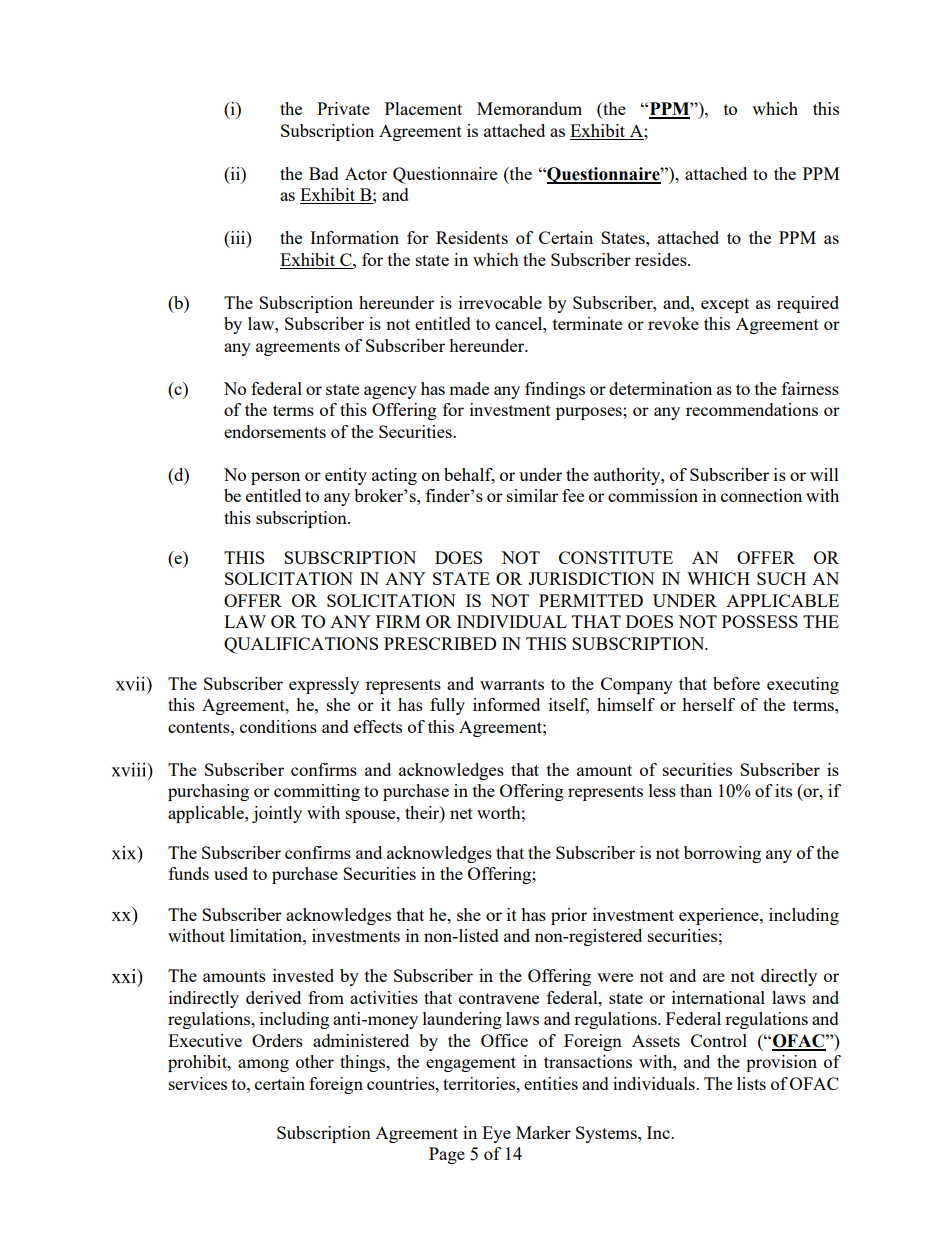 This screenshot has width=952, height=1233. Describe the element at coordinates (696, 790) in the screenshot. I see `than` at that location.
